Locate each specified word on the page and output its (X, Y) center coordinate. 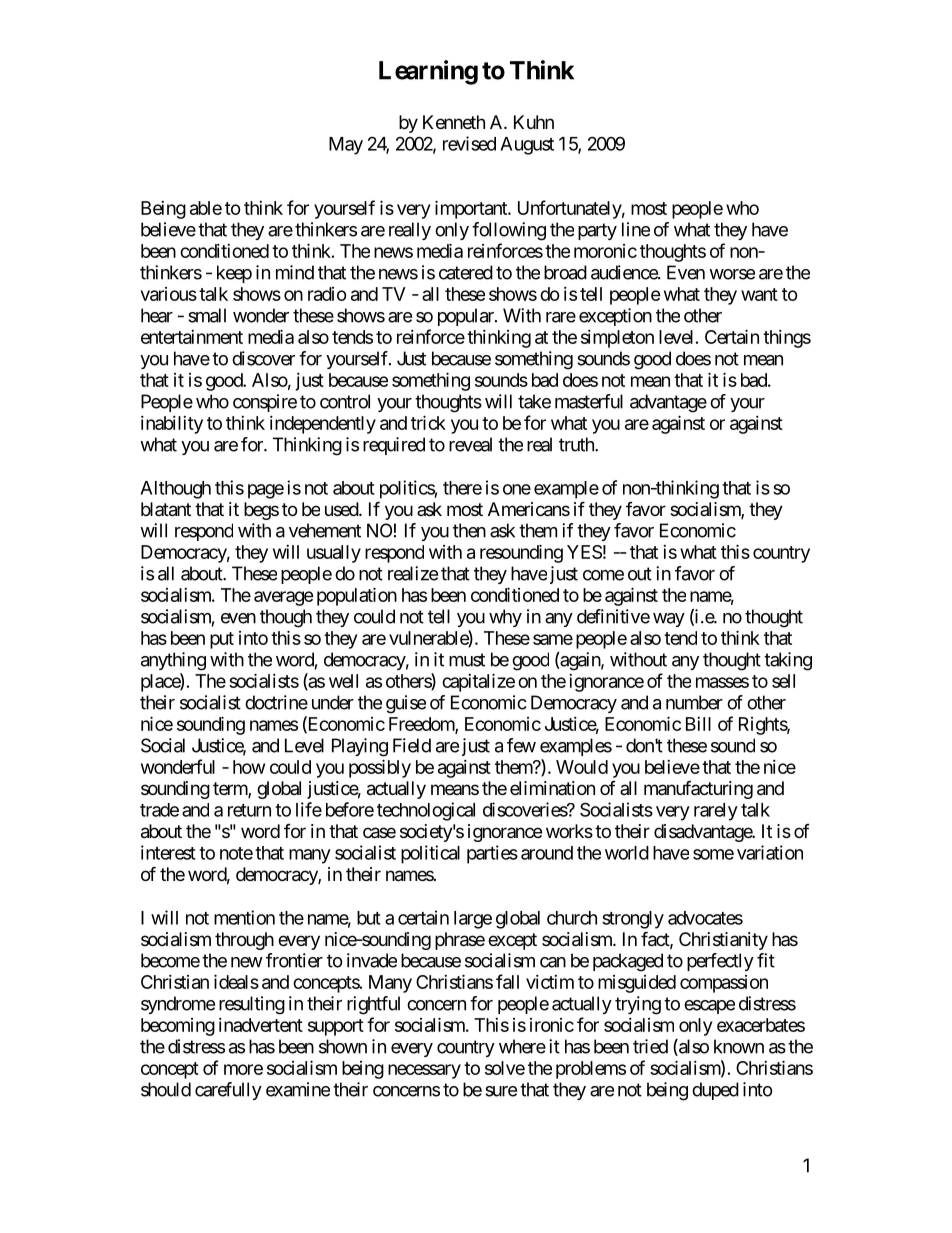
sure (501, 1091)
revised (469, 143)
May (346, 146)
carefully (228, 1091)
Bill (698, 724)
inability (172, 425)
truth (577, 444)
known (739, 1046)
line (636, 229)
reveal (470, 444)
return (249, 810)
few (521, 745)
